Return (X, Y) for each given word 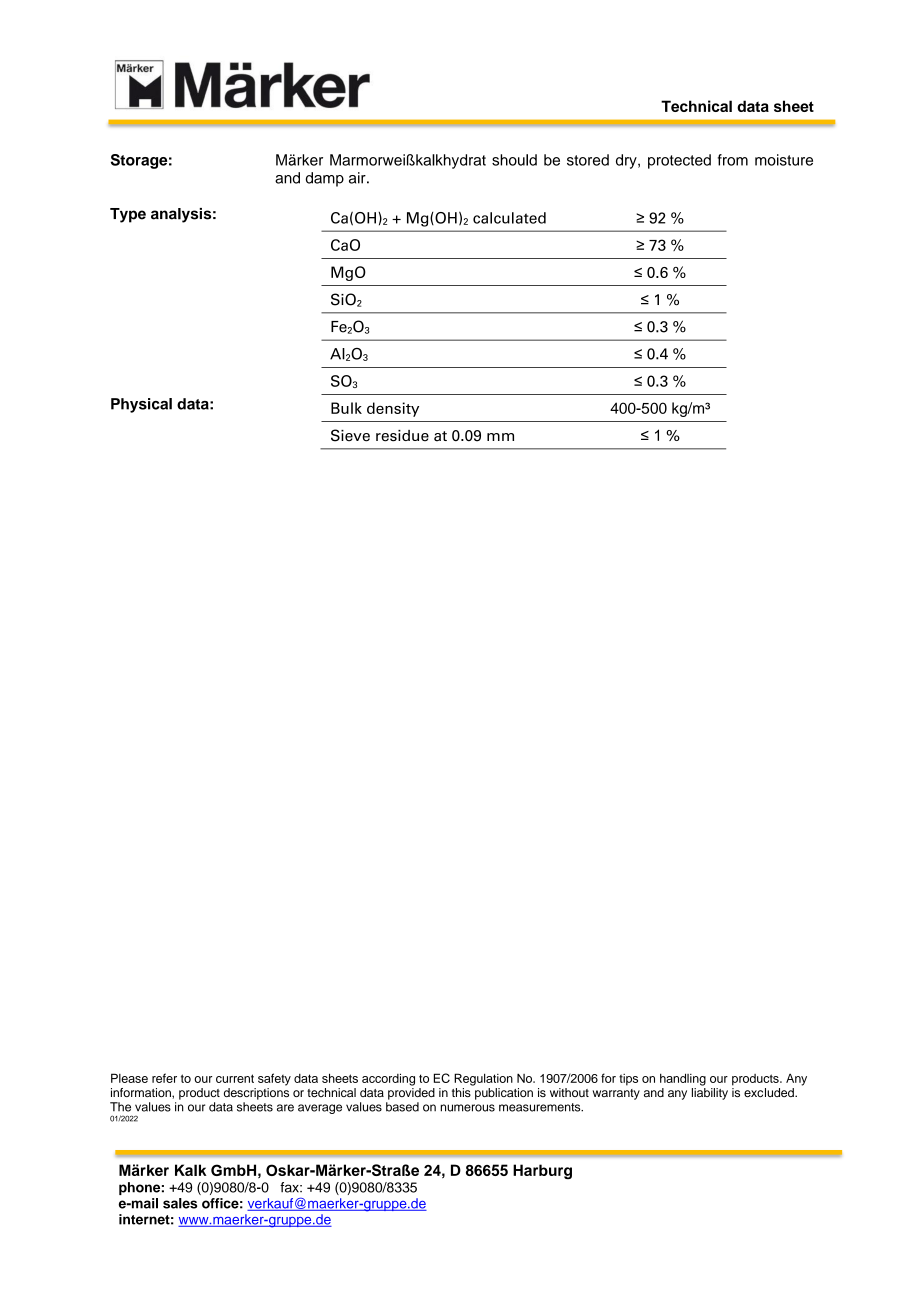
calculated (509, 218)
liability (710, 1092)
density (393, 409)
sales (180, 1203)
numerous (467, 1108)
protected (679, 161)
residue (402, 436)
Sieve (350, 435)
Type (128, 215)
